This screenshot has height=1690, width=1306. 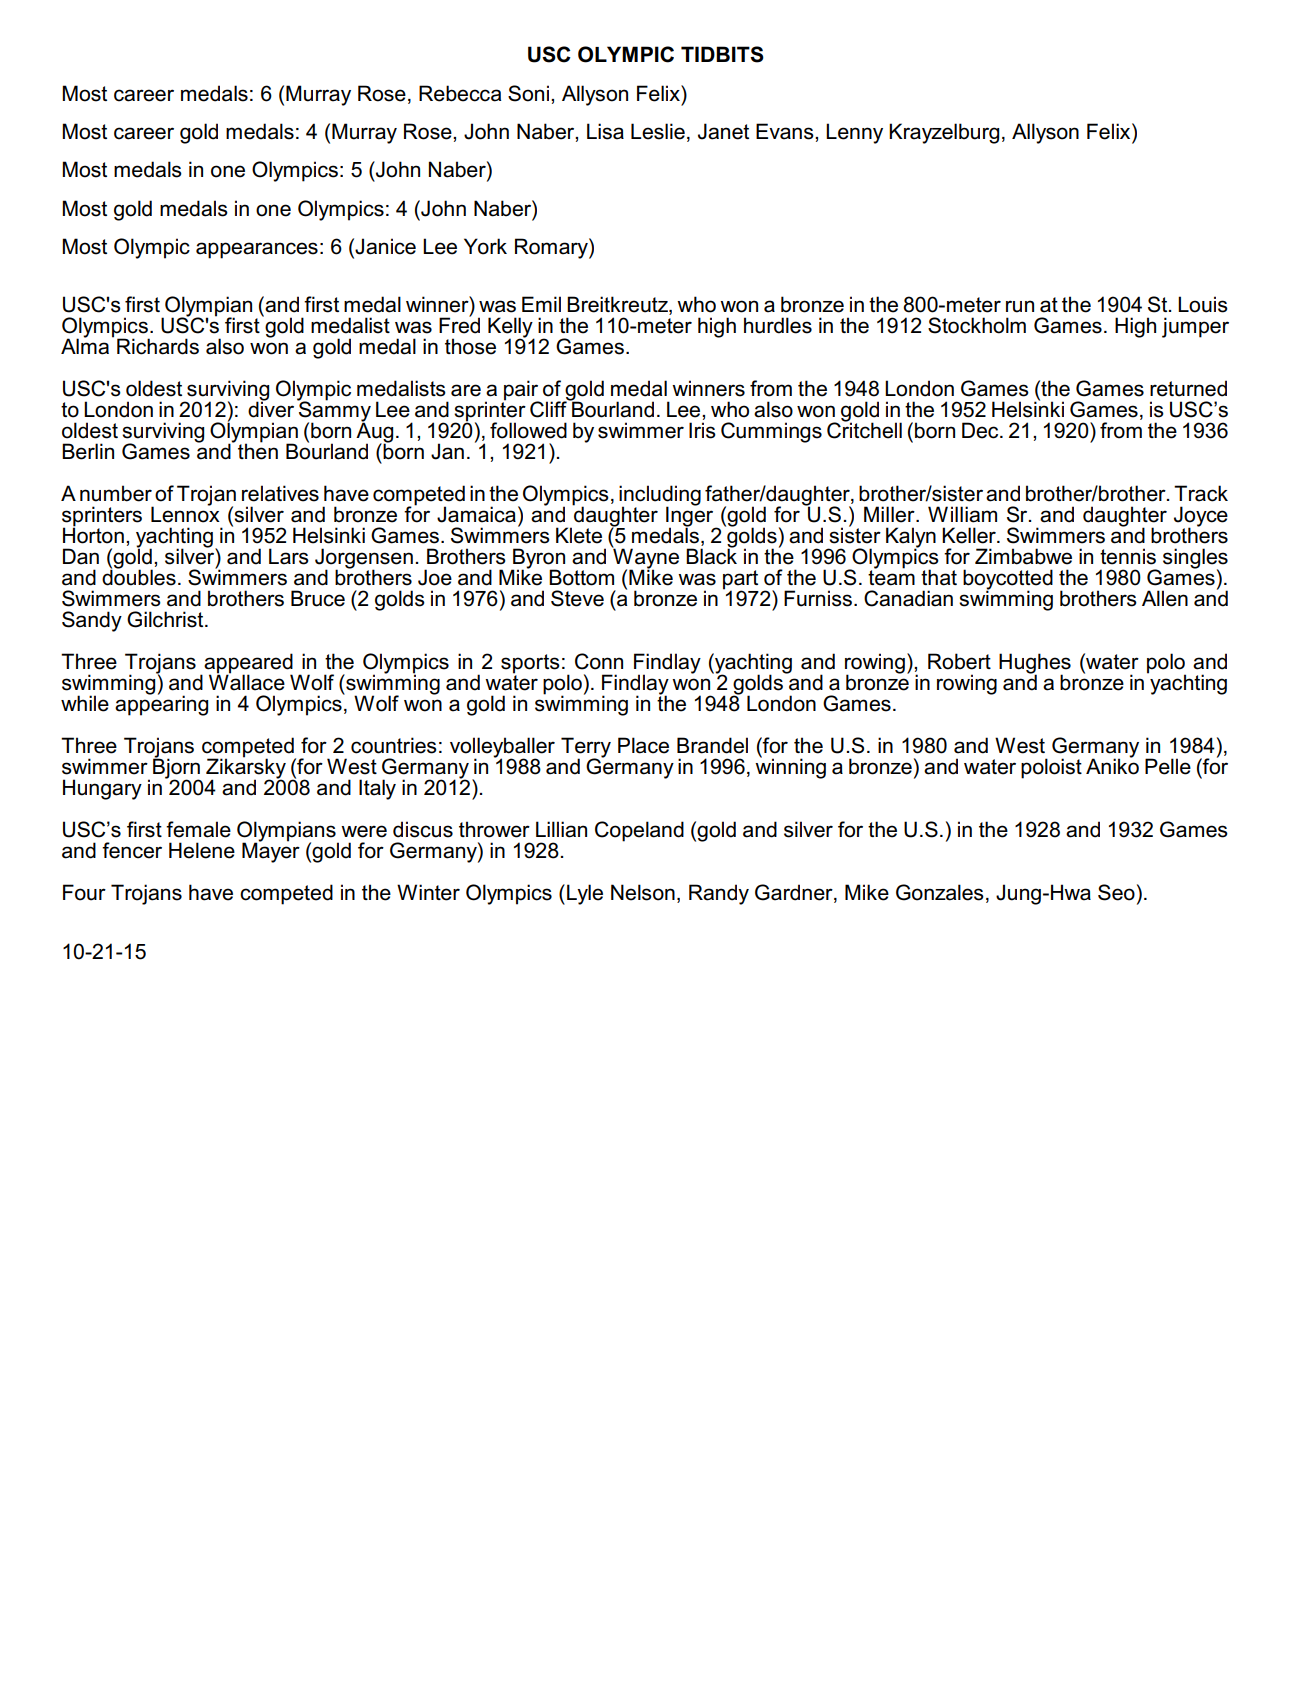 What do you see at coordinates (722, 54) in the screenshot?
I see `TIDBITS` at bounding box center [722, 54].
